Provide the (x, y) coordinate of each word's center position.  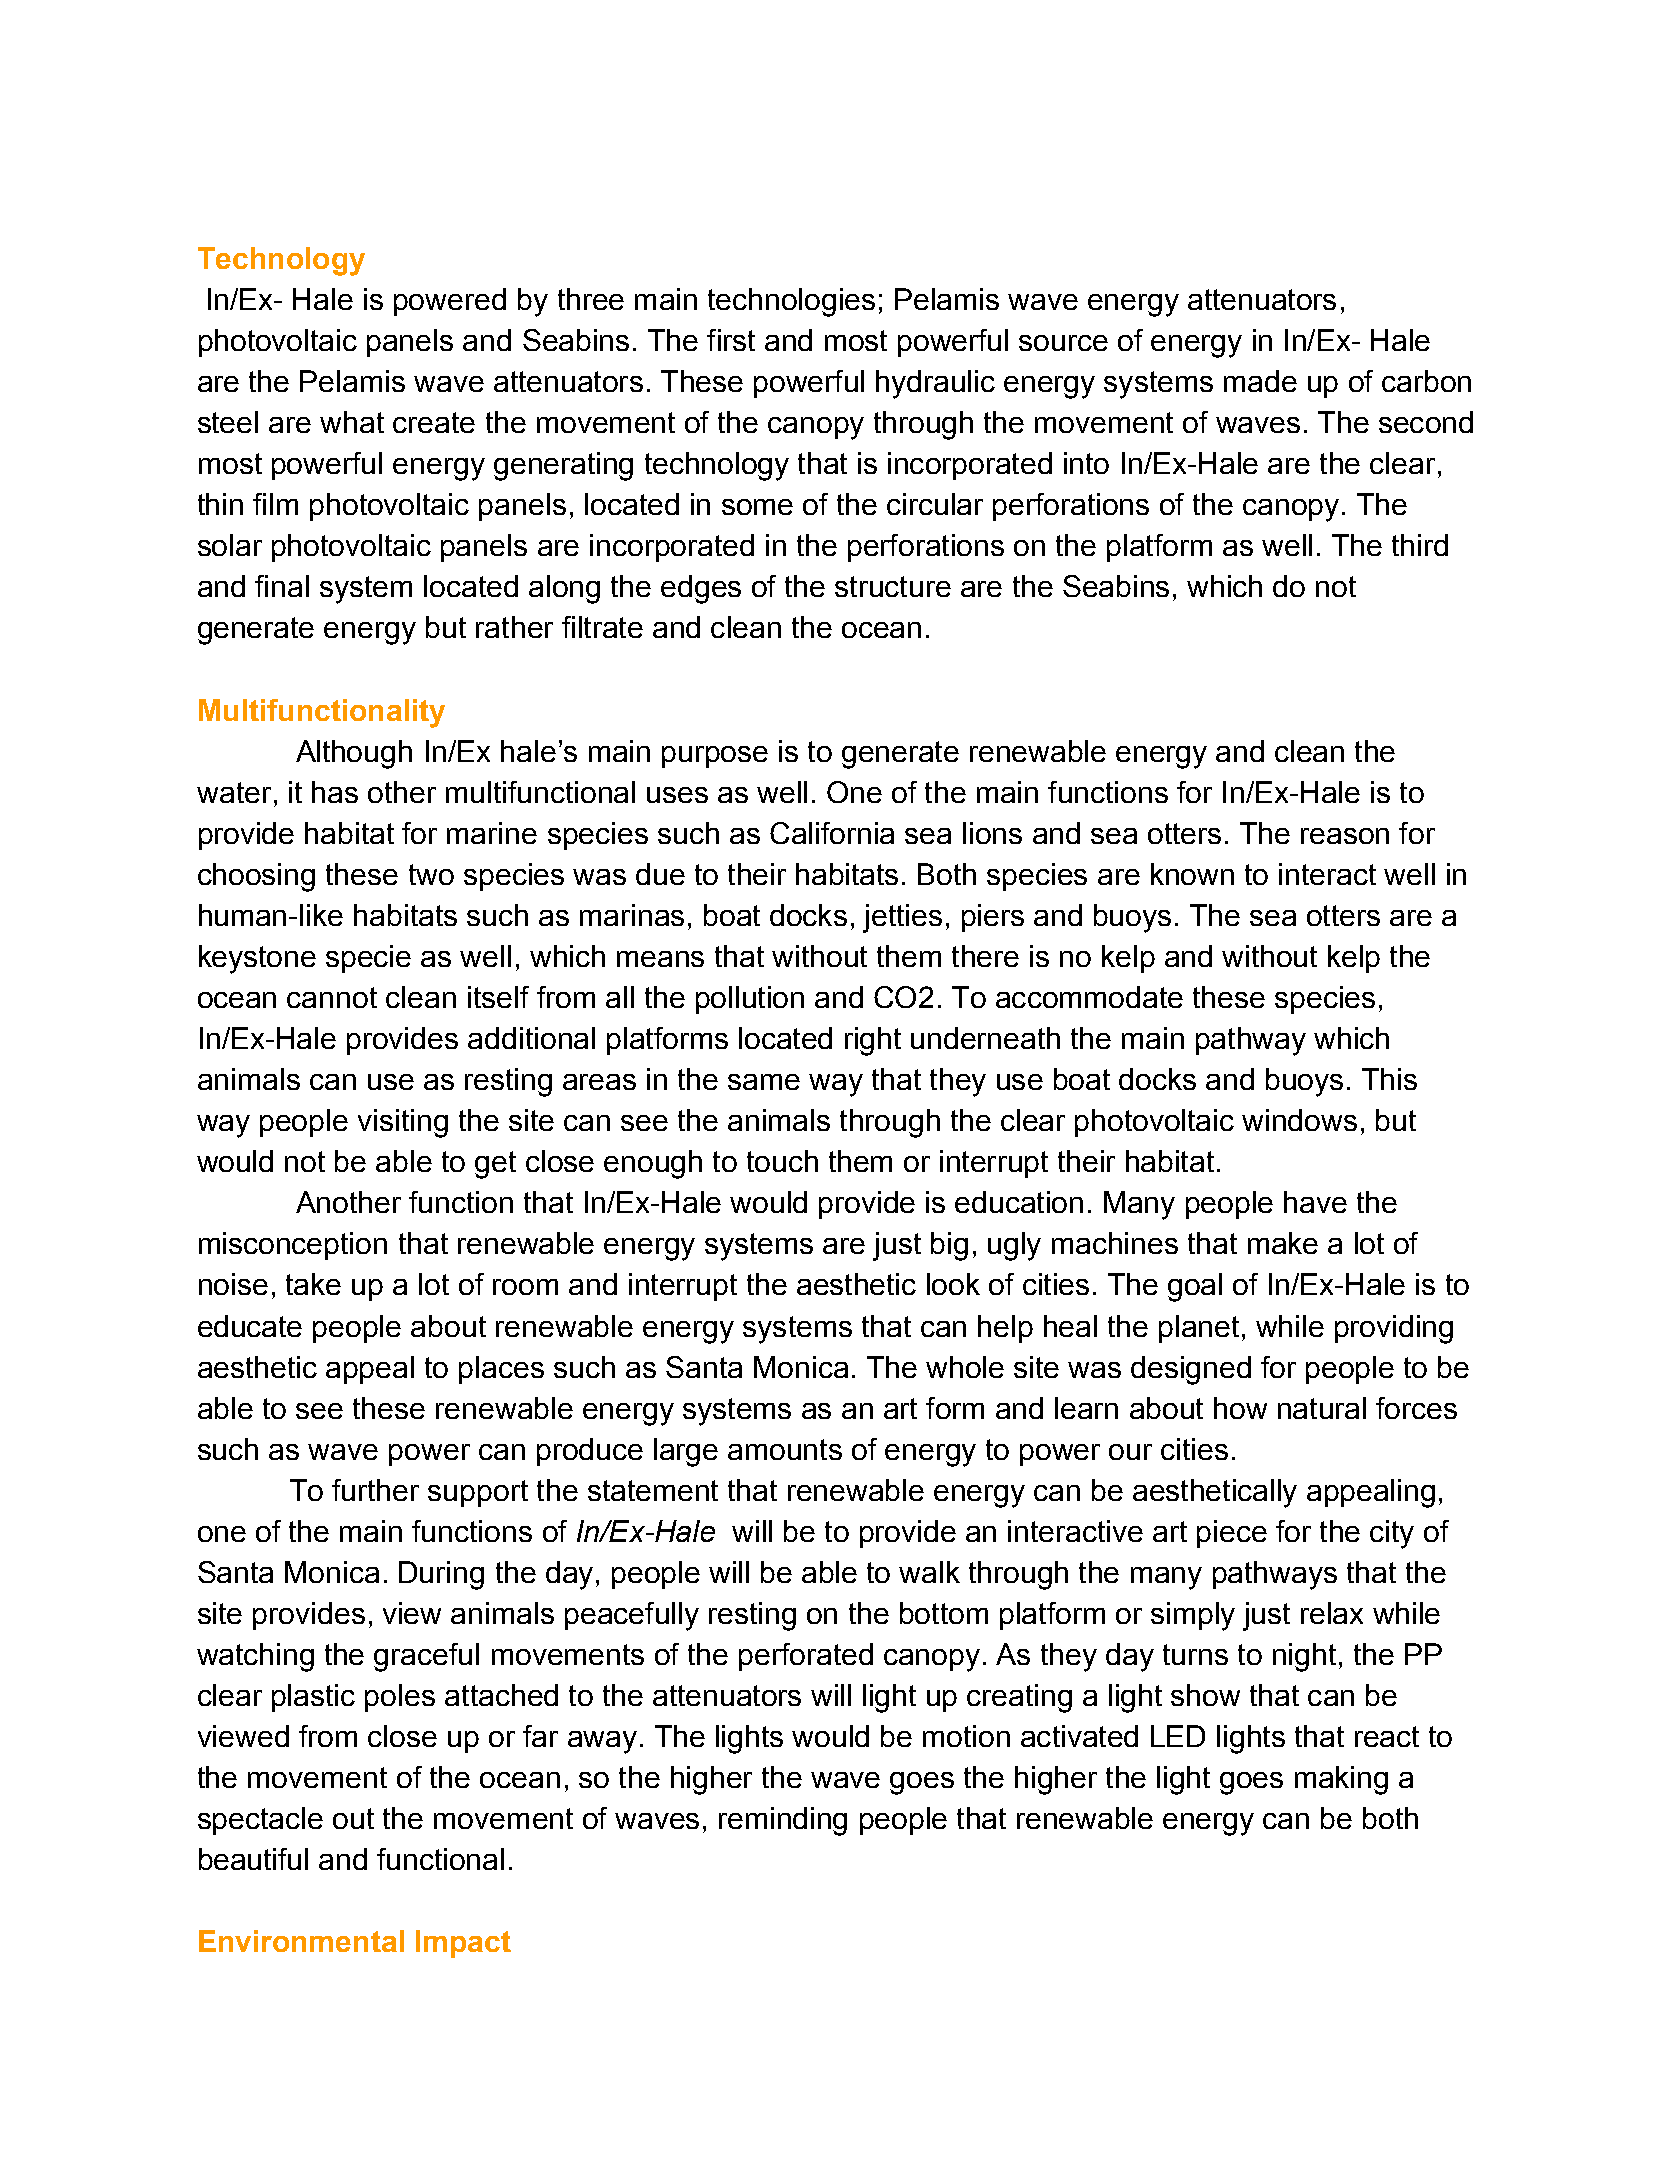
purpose (715, 757)
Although (354, 754)
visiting (403, 1123)
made (1260, 381)
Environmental (301, 1941)
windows (1299, 1120)
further (375, 1490)
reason (1345, 836)
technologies (791, 302)
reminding (783, 1821)
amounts (785, 1449)
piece (1232, 1534)
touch (782, 1161)
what (352, 422)
